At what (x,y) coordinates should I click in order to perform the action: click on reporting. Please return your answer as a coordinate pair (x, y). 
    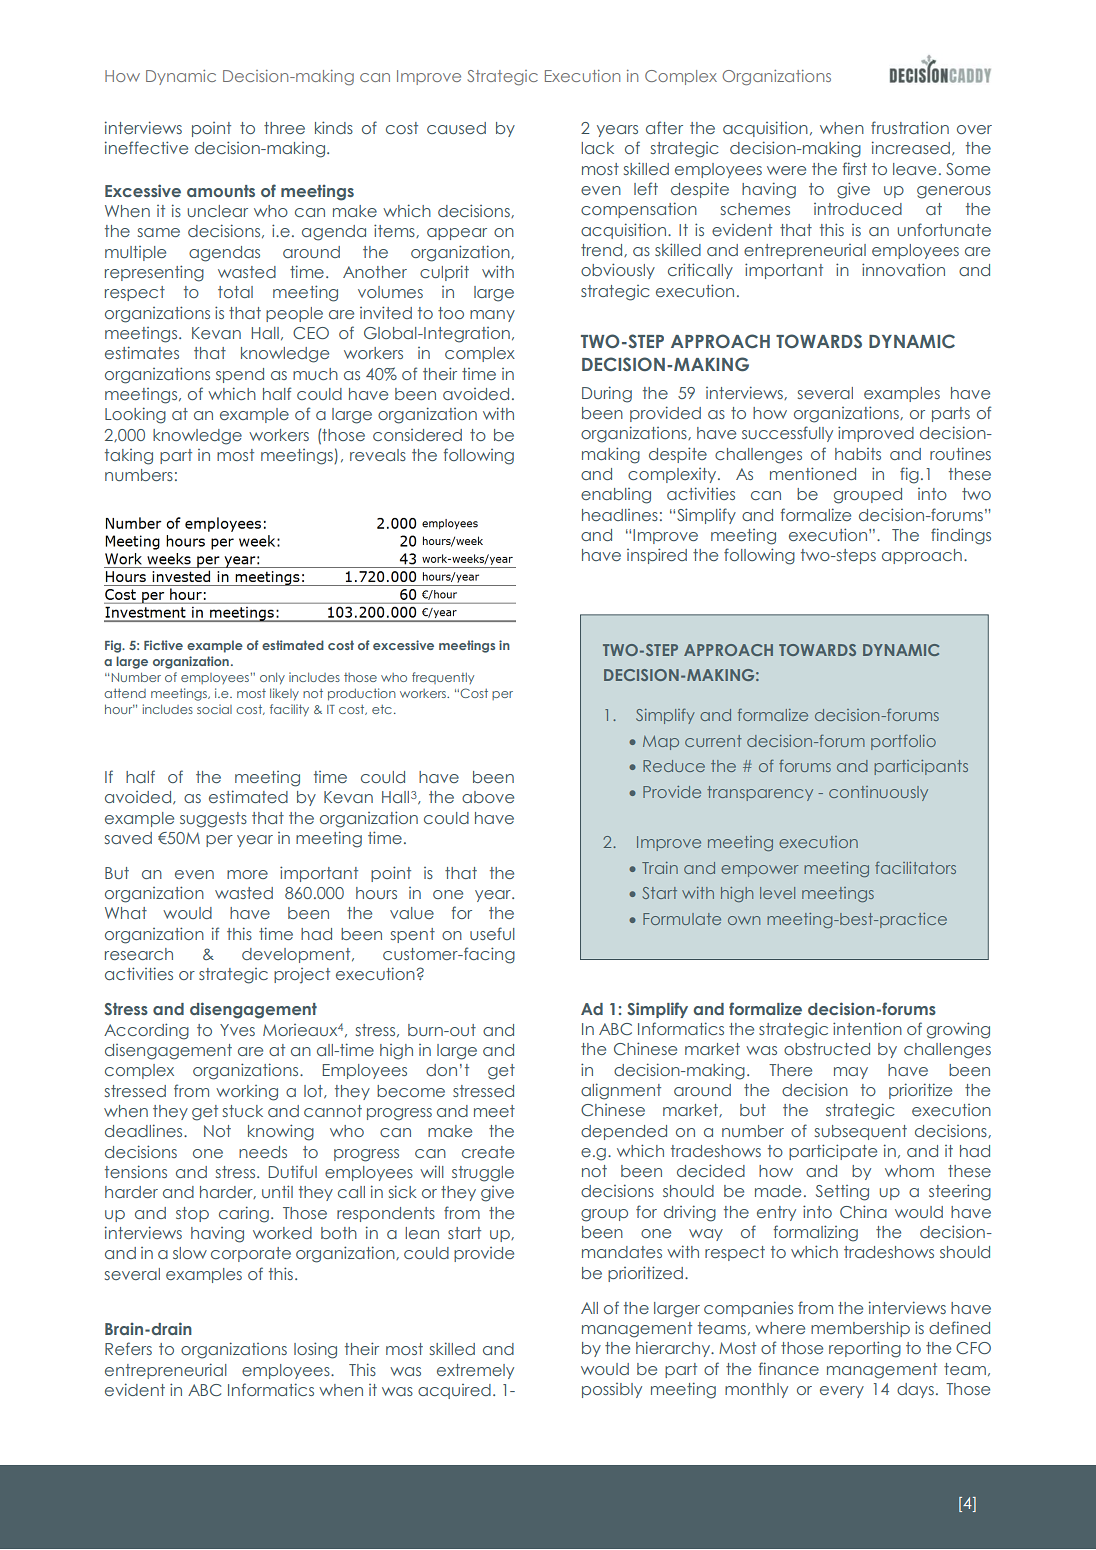
    Looking at the image, I should click on (865, 1349).
